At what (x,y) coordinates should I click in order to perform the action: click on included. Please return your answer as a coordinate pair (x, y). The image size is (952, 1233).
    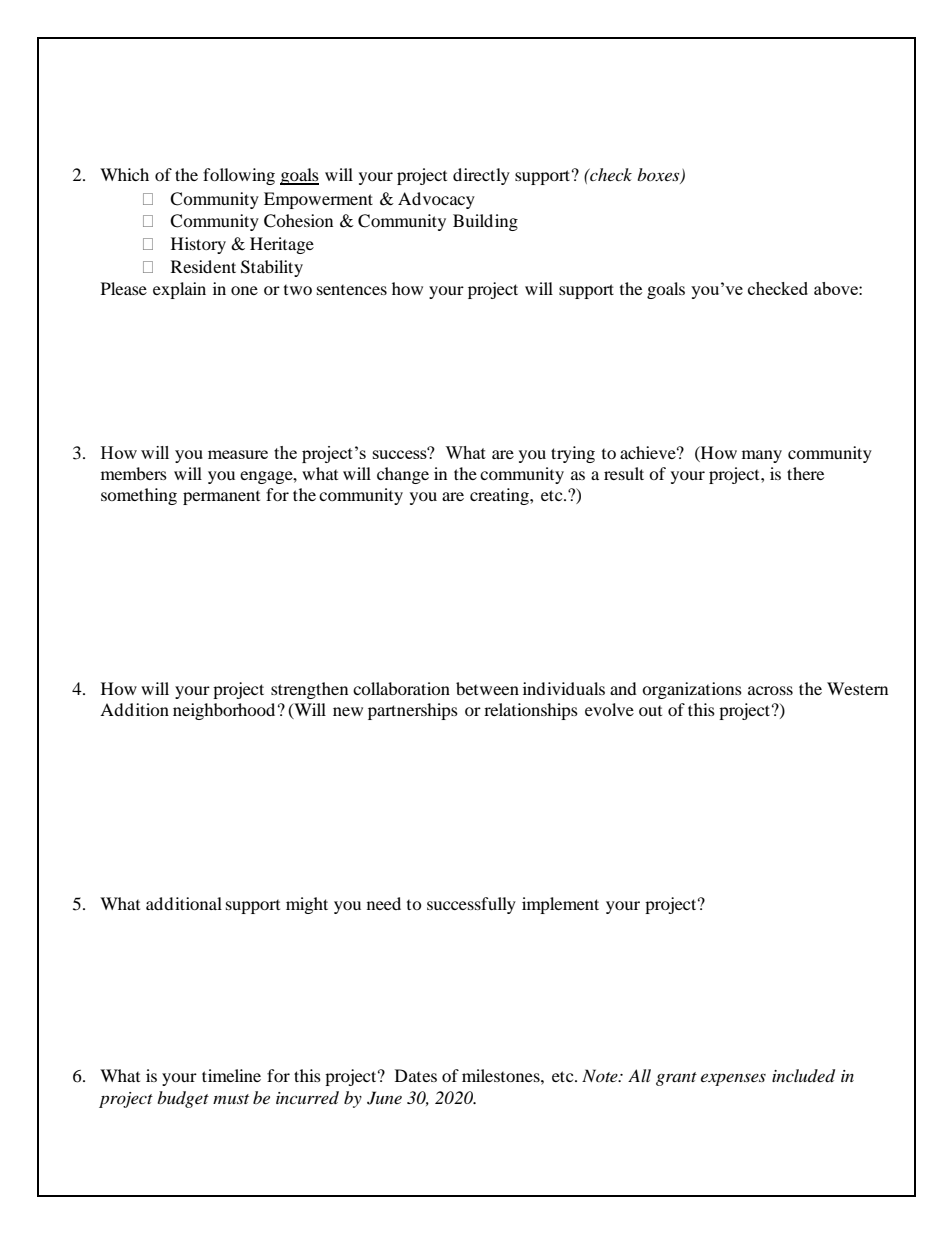
    Looking at the image, I should click on (803, 1076).
